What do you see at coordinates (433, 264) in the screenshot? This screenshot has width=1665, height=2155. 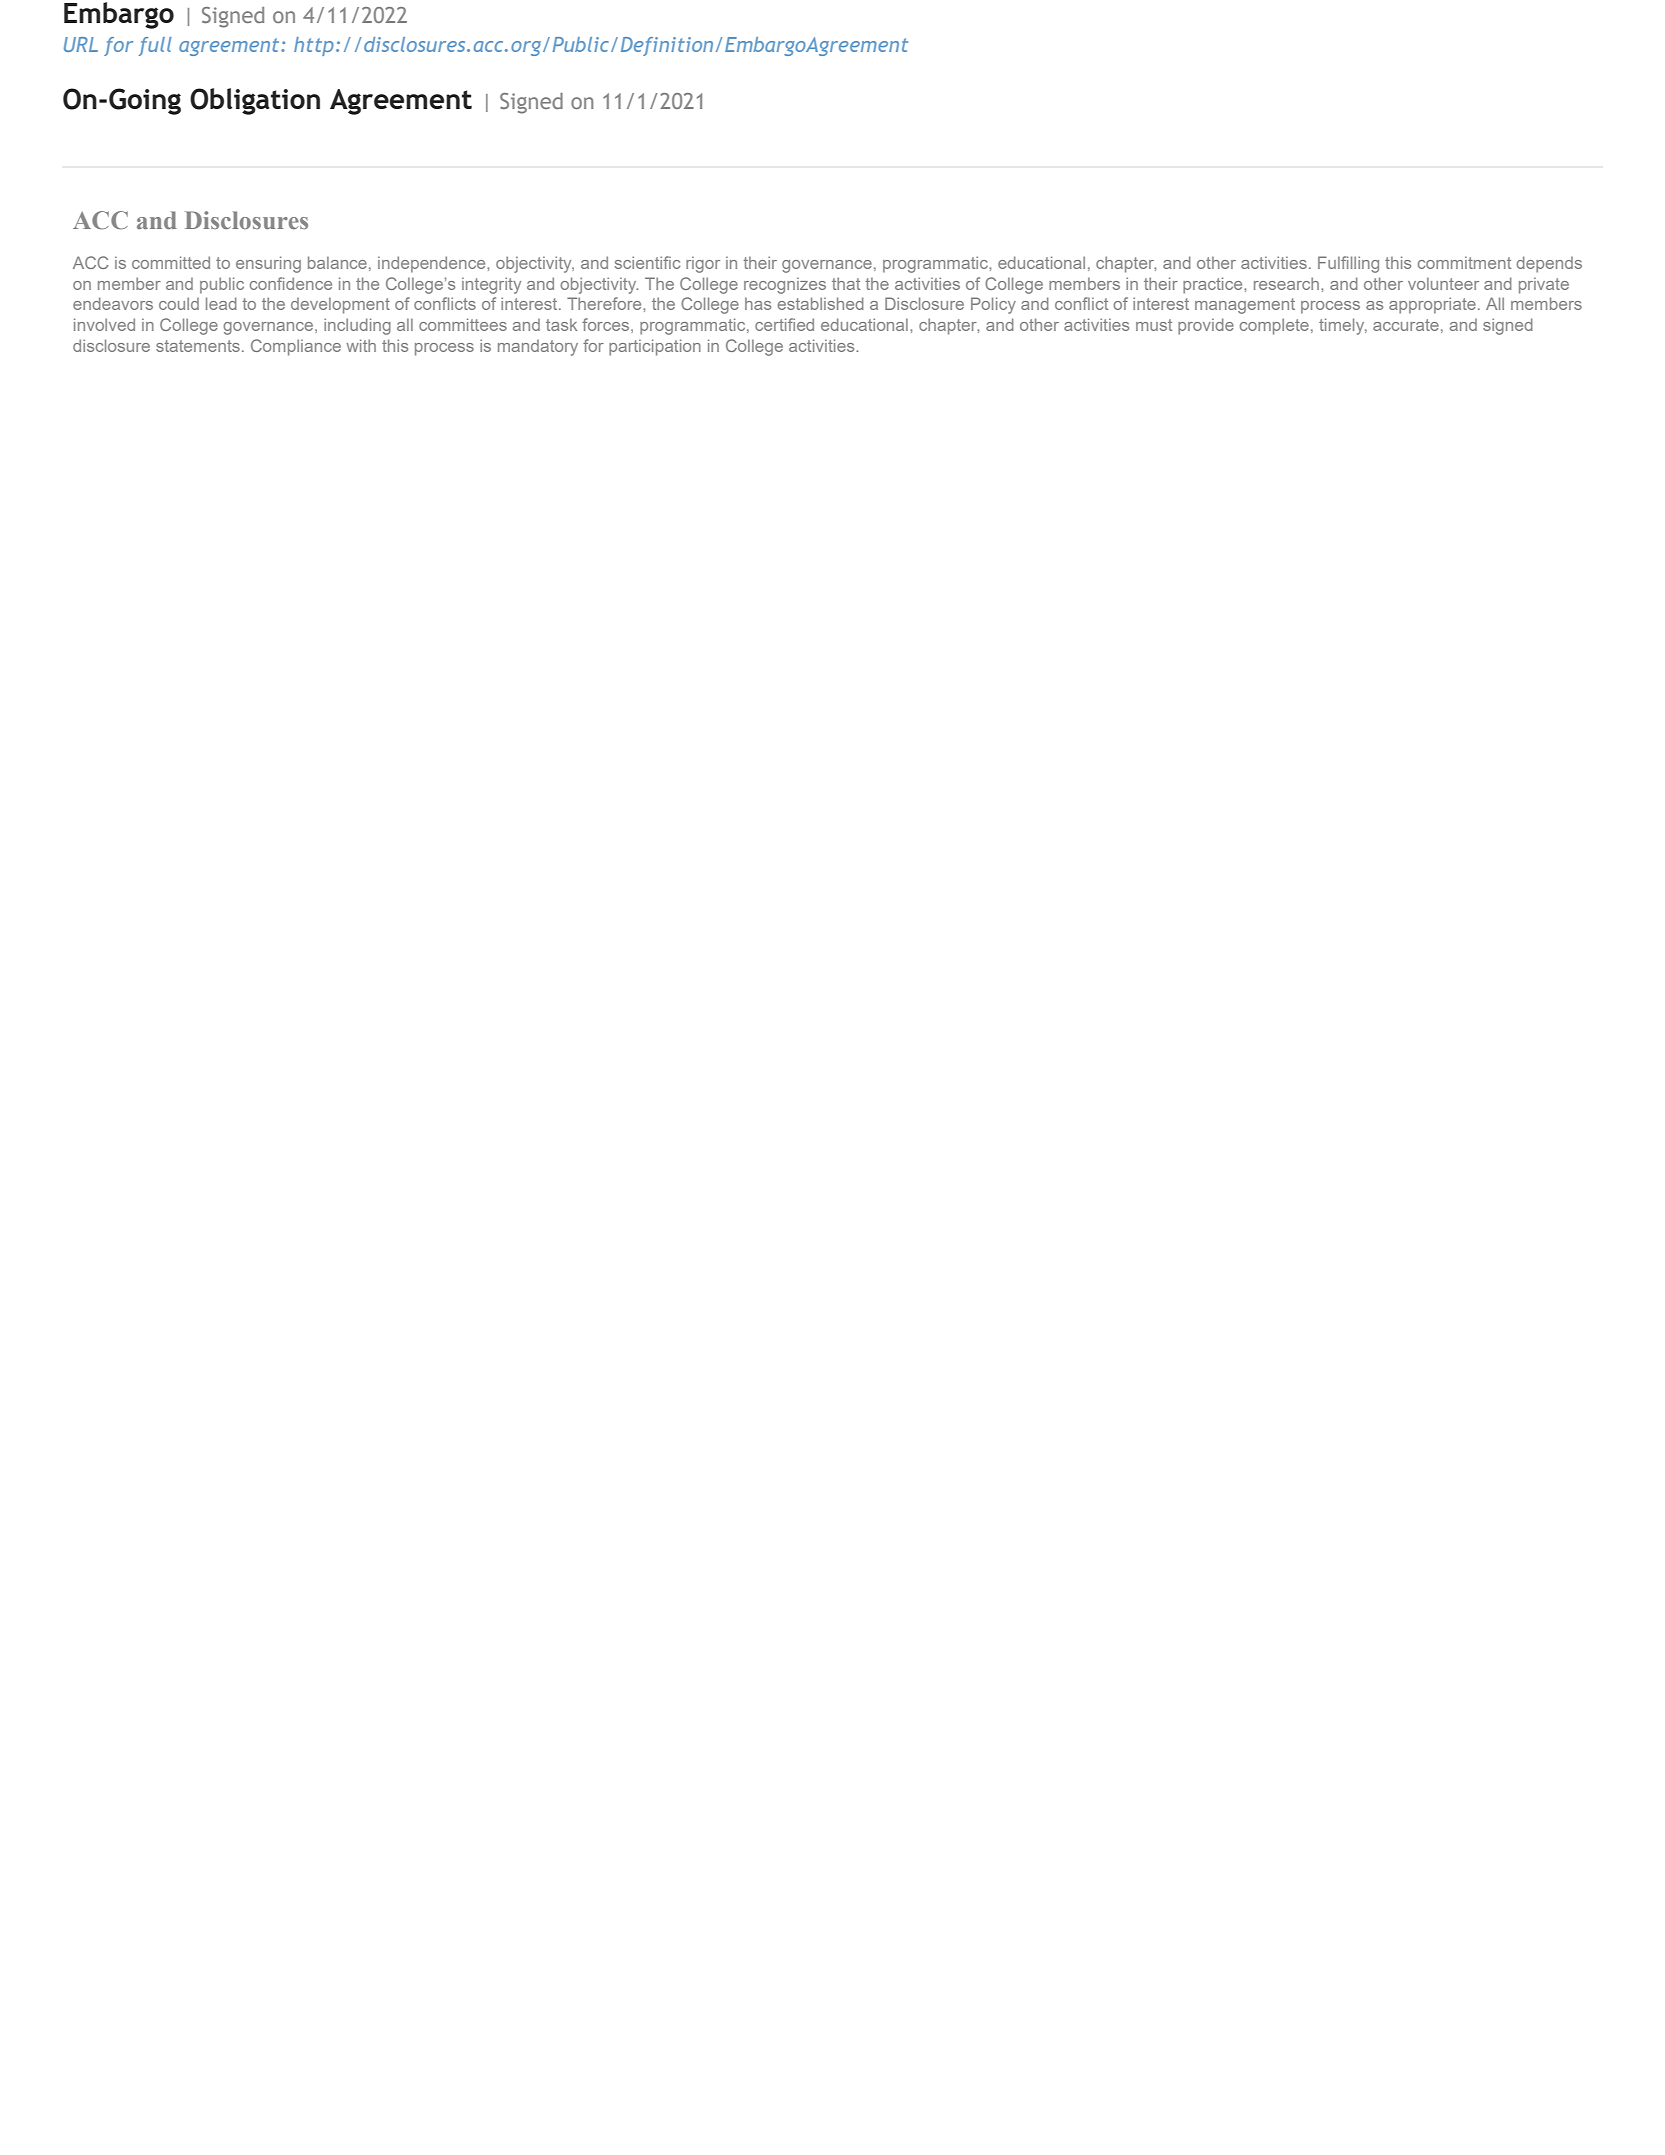 I see `independence` at bounding box center [433, 264].
